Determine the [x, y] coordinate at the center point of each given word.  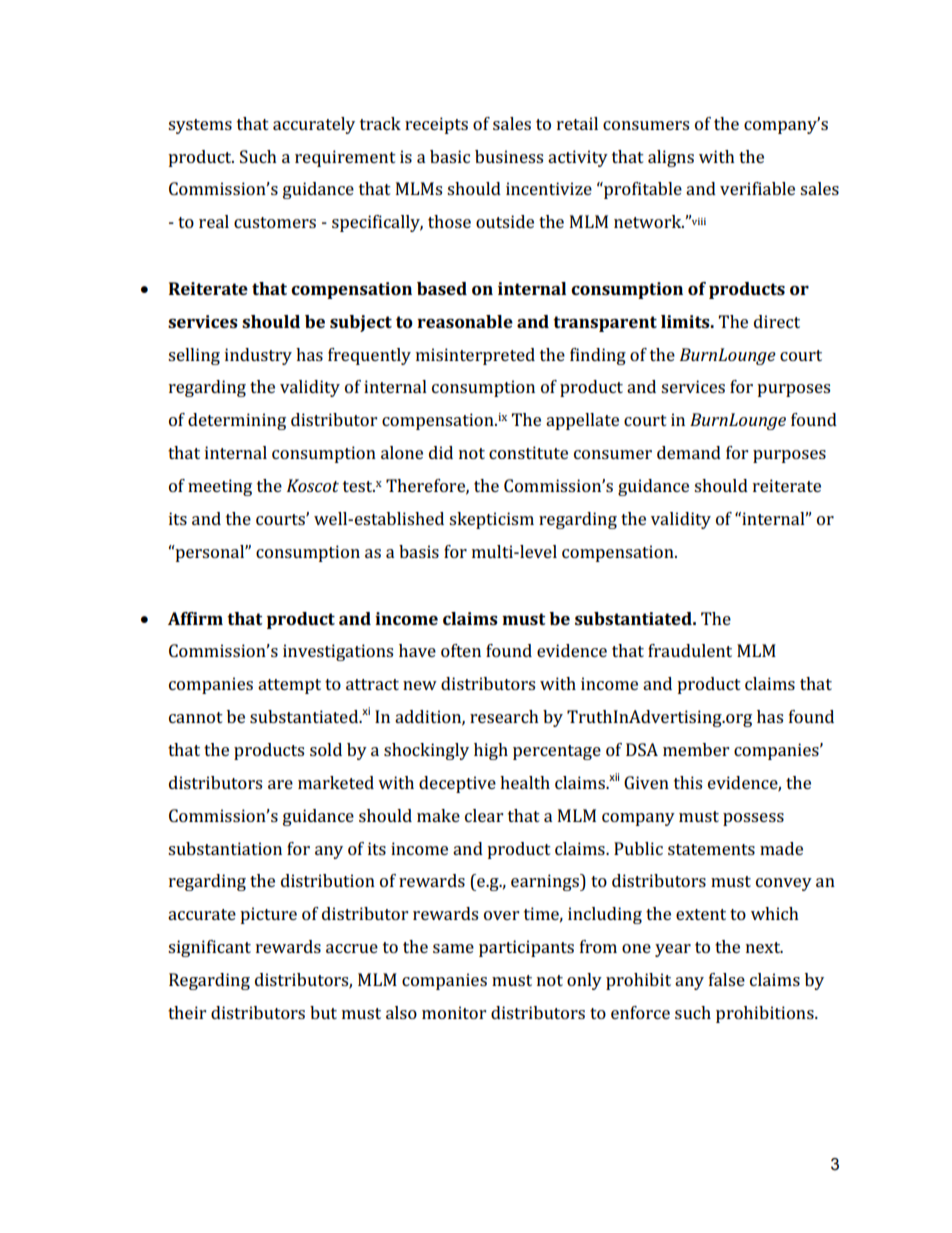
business [509, 156]
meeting [220, 487]
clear [484, 815]
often [461, 650]
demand [689, 452]
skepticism [491, 520]
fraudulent [690, 650]
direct [777, 321]
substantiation [225, 848]
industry [258, 356]
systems [200, 126]
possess [753, 819]
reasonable [465, 321]
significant [209, 948]
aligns [671, 158]
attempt [289, 686]
